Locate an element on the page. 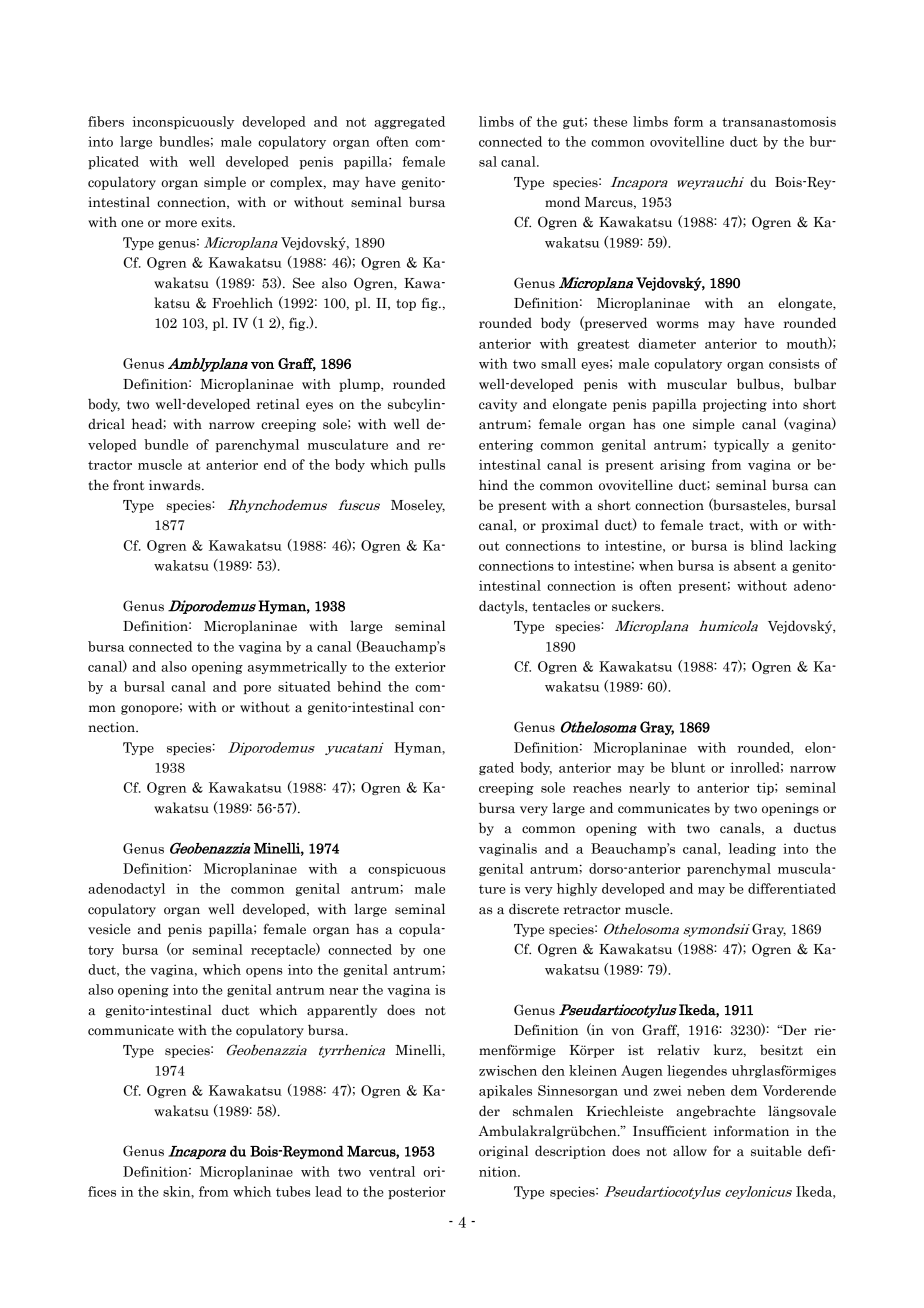 The image size is (924, 1308). worms is located at coordinates (677, 325).
